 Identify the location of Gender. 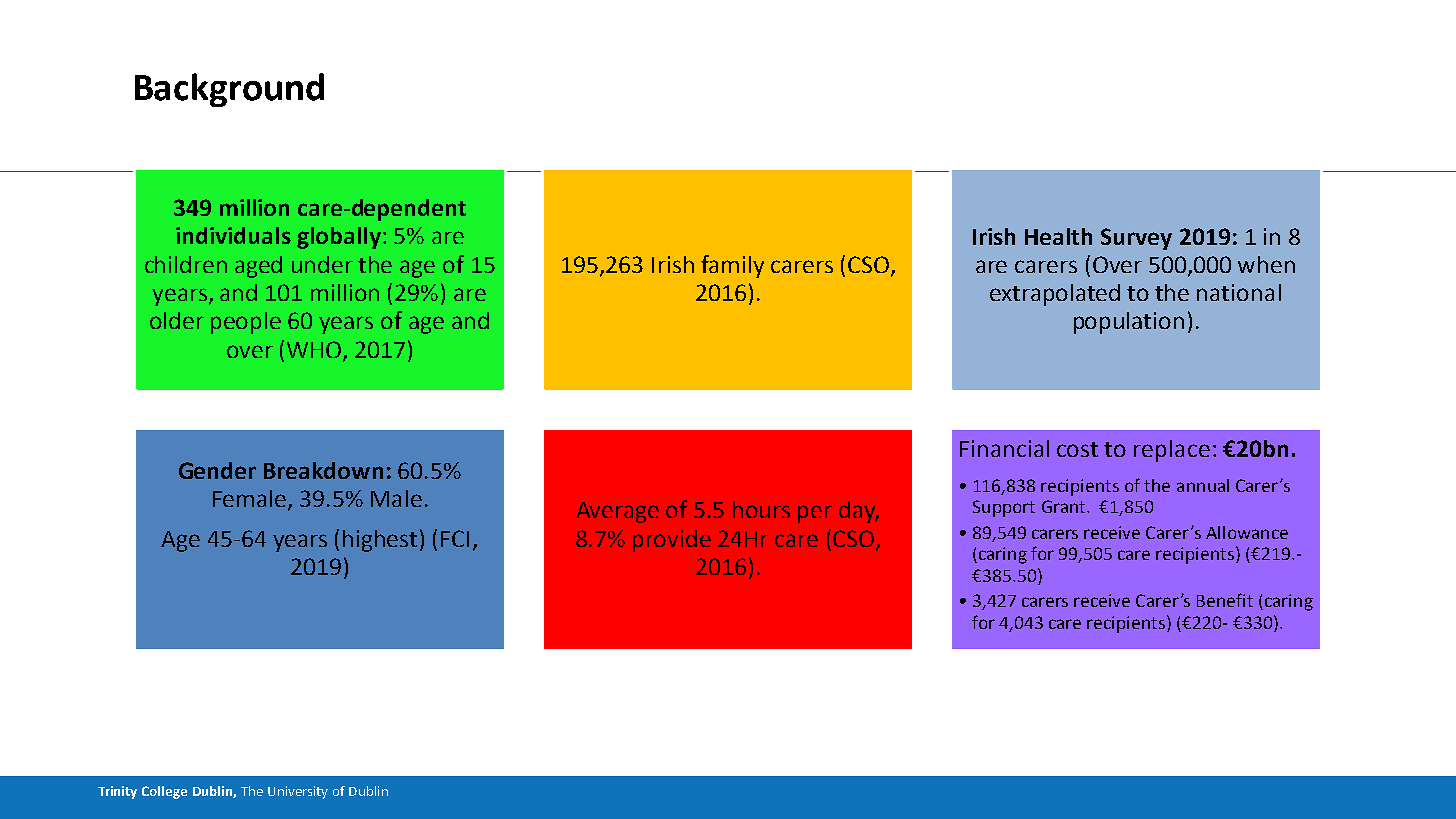
(217, 470).
